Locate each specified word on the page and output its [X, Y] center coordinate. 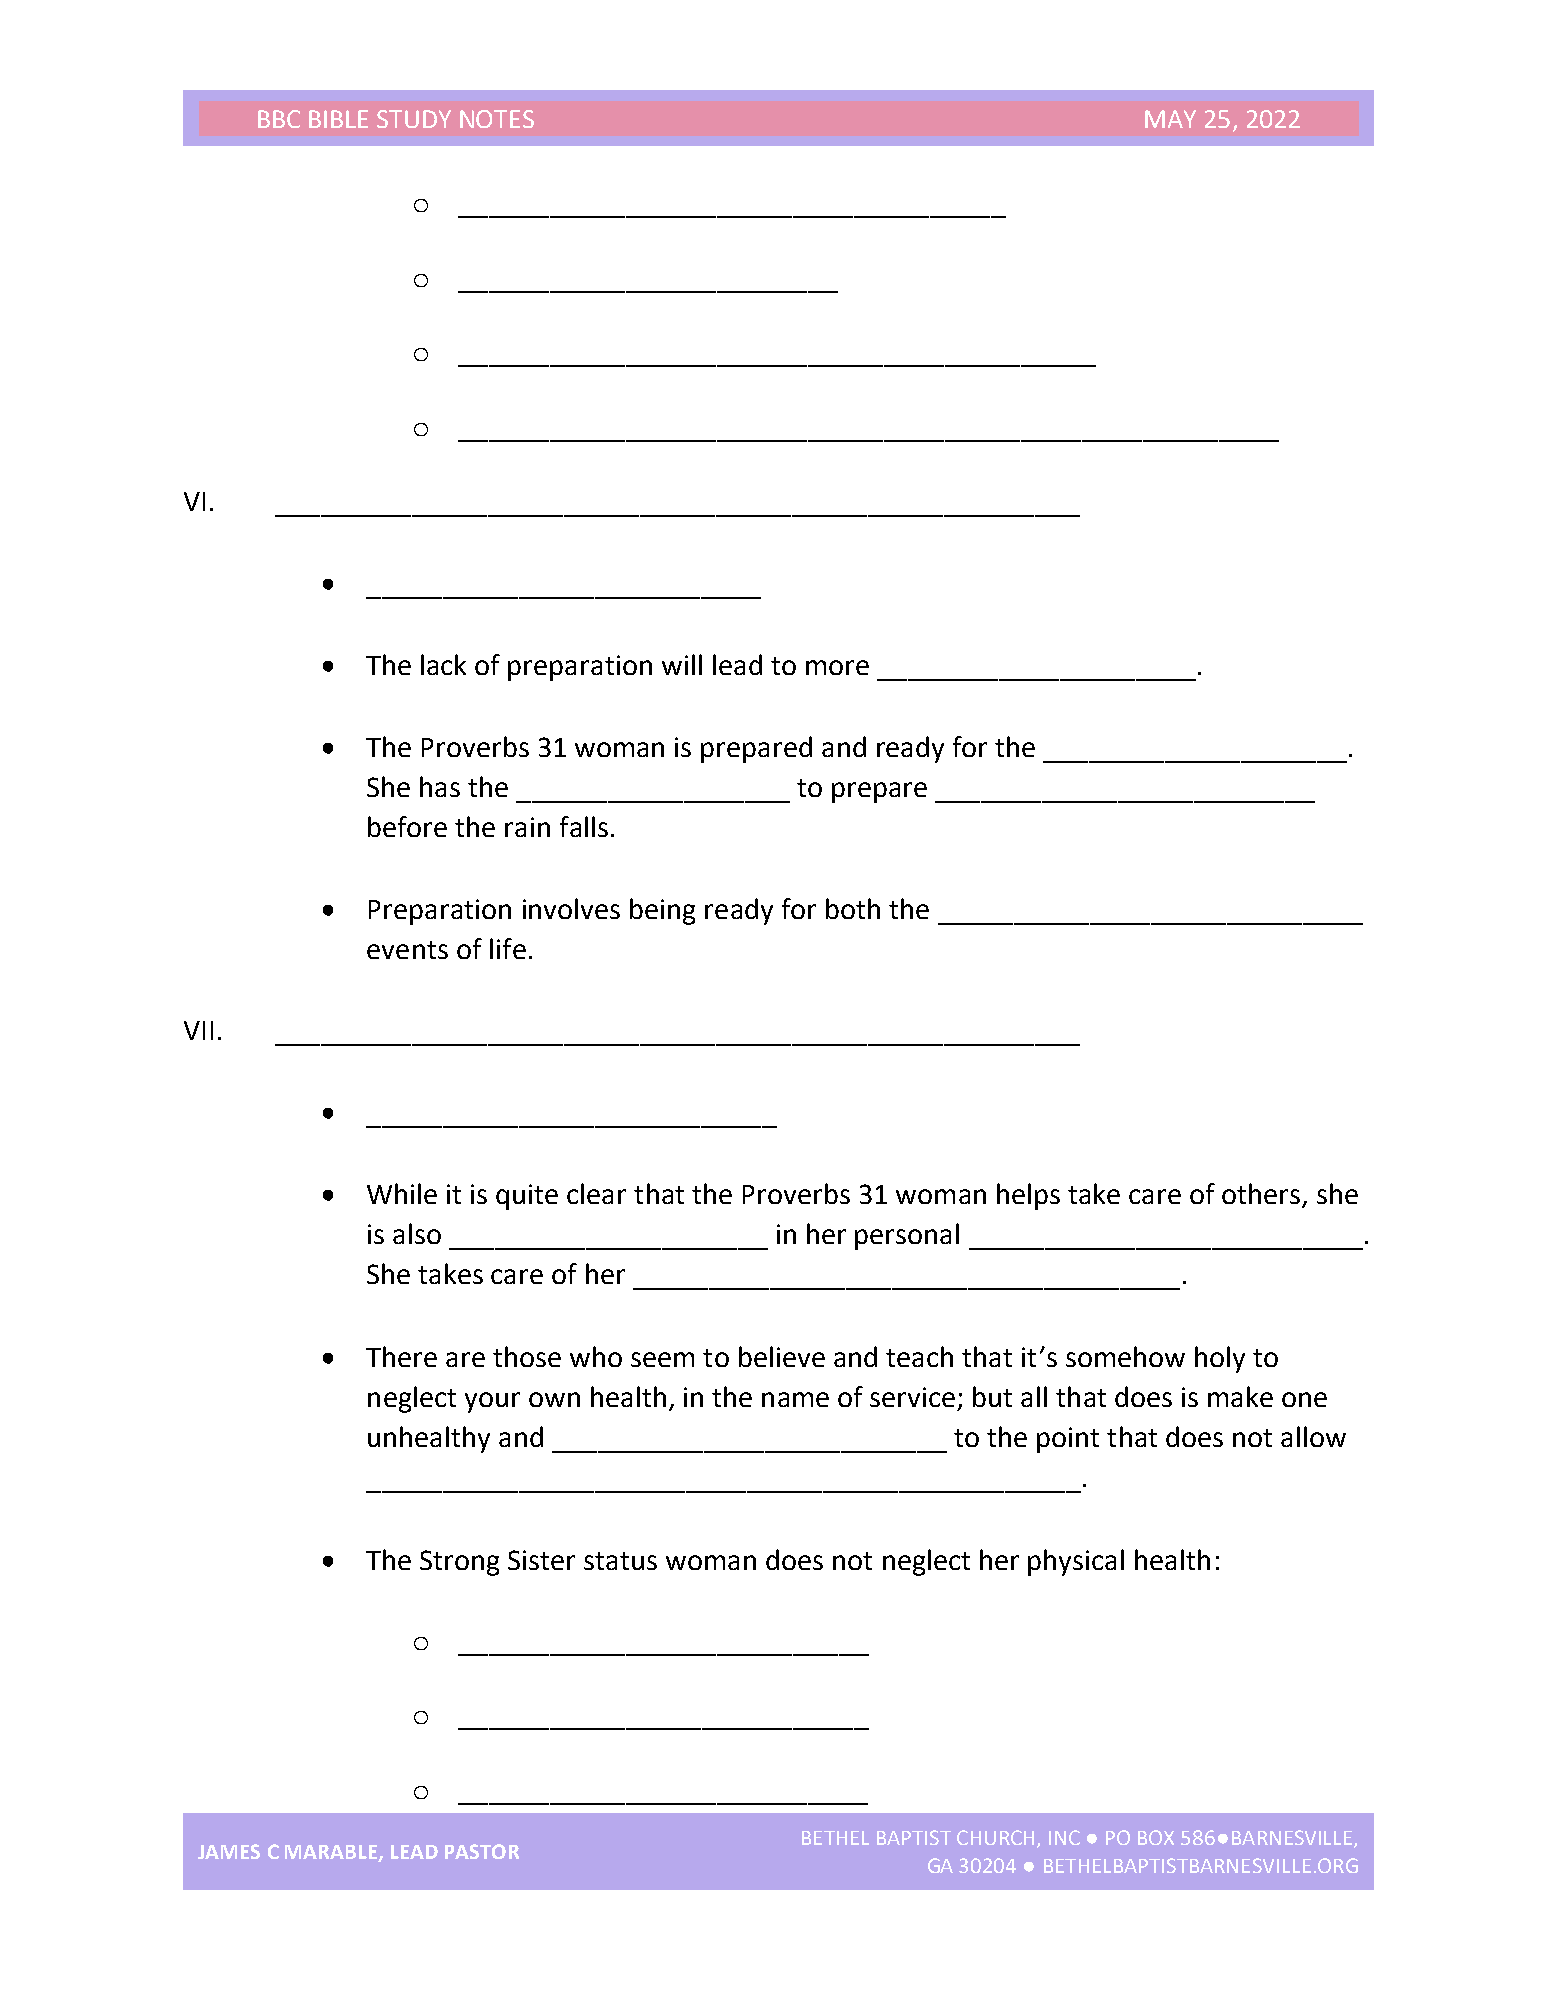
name [795, 1399]
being [662, 911]
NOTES [497, 119]
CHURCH [995, 1837]
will [682, 664]
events [407, 950]
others [1262, 1195]
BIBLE [338, 119]
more [837, 667]
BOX [1156, 1837]
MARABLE [332, 1853]
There [401, 1356]
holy [1220, 1359]
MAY [1170, 119]
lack [443, 664]
